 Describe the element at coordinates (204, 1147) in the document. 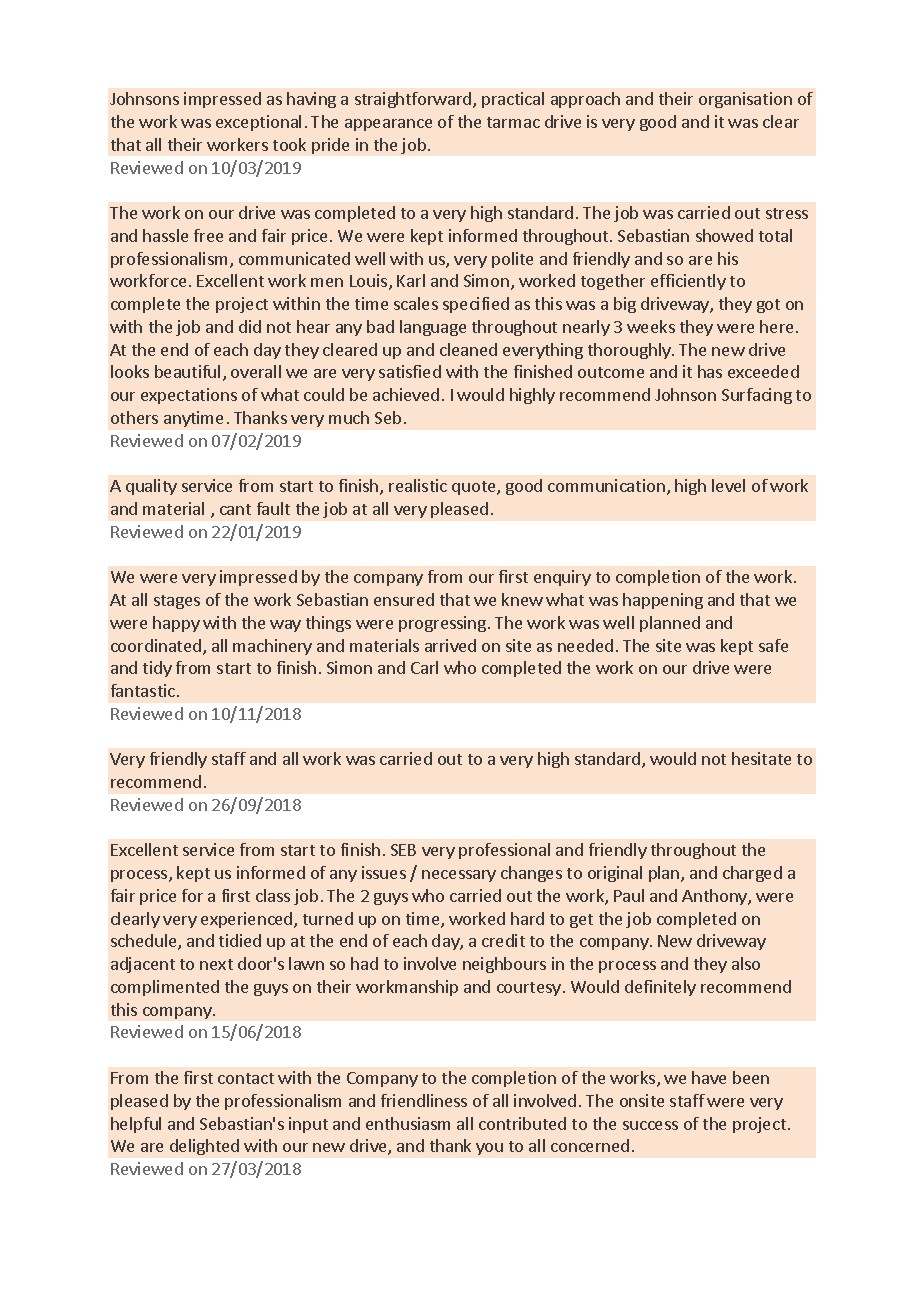

I see `delighted` at that location.
